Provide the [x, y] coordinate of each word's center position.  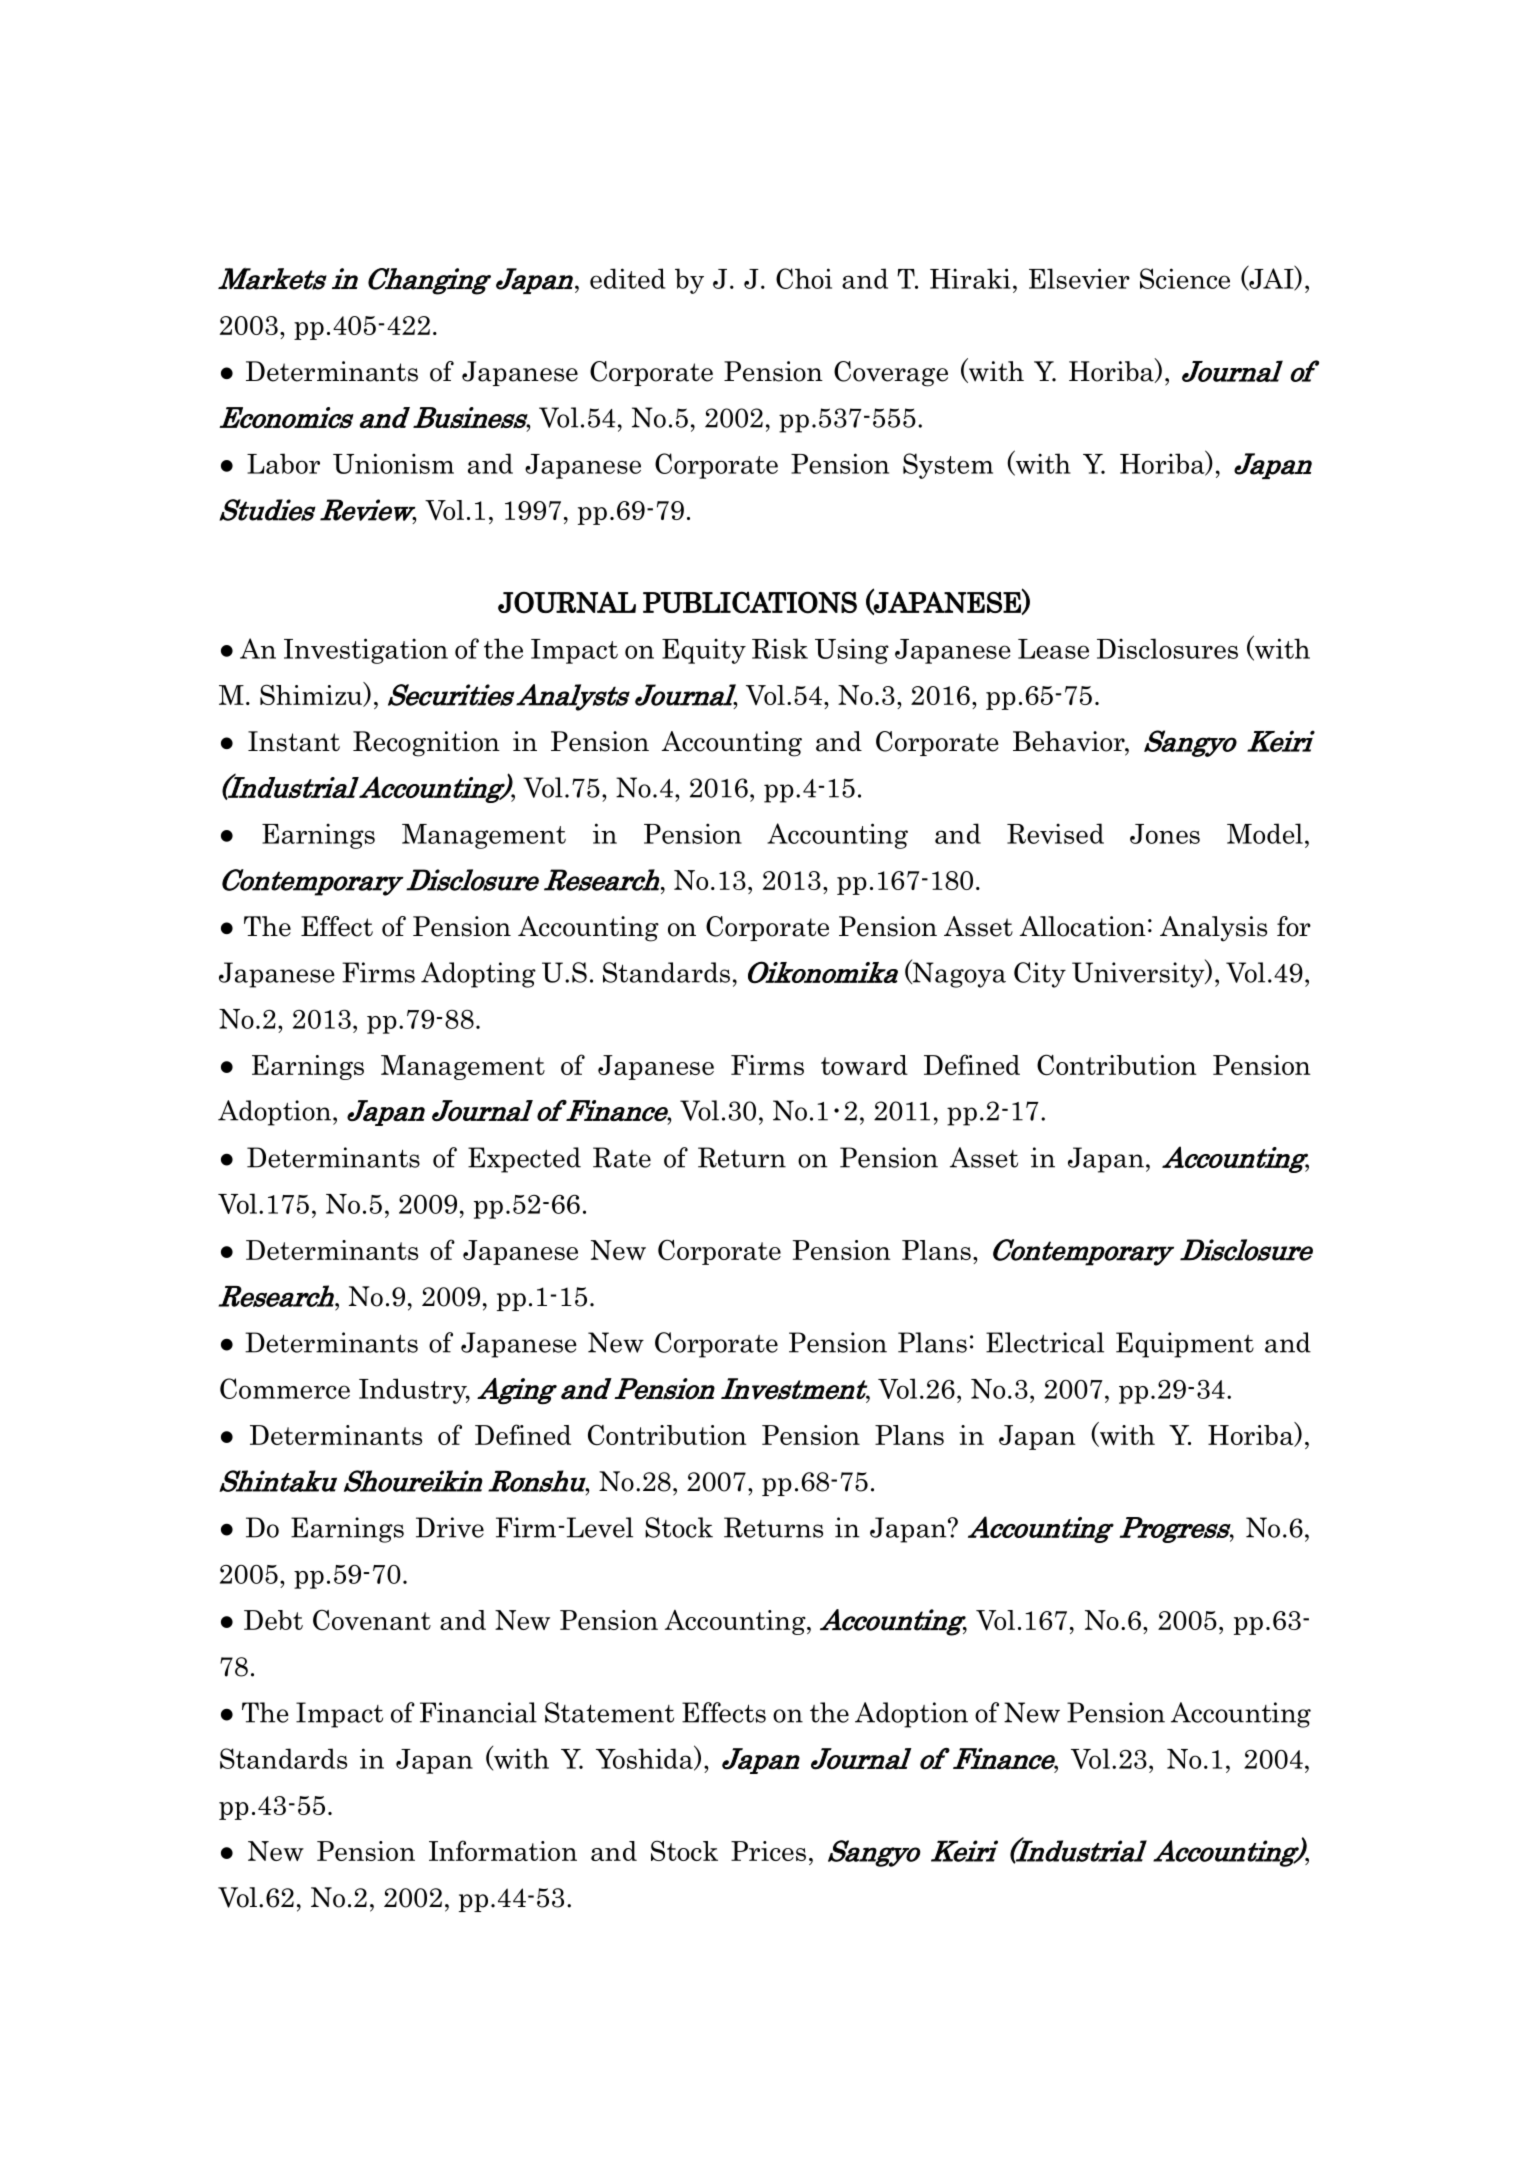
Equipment [1185, 1345]
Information [503, 1850]
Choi [804, 278]
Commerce [285, 1388]
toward [864, 1065]
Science [1185, 278]
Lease [1053, 649]
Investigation [366, 651]
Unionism [393, 463]
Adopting [478, 975]
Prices [768, 1851]
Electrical [1045, 1342]
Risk [780, 648]
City [1040, 975]
